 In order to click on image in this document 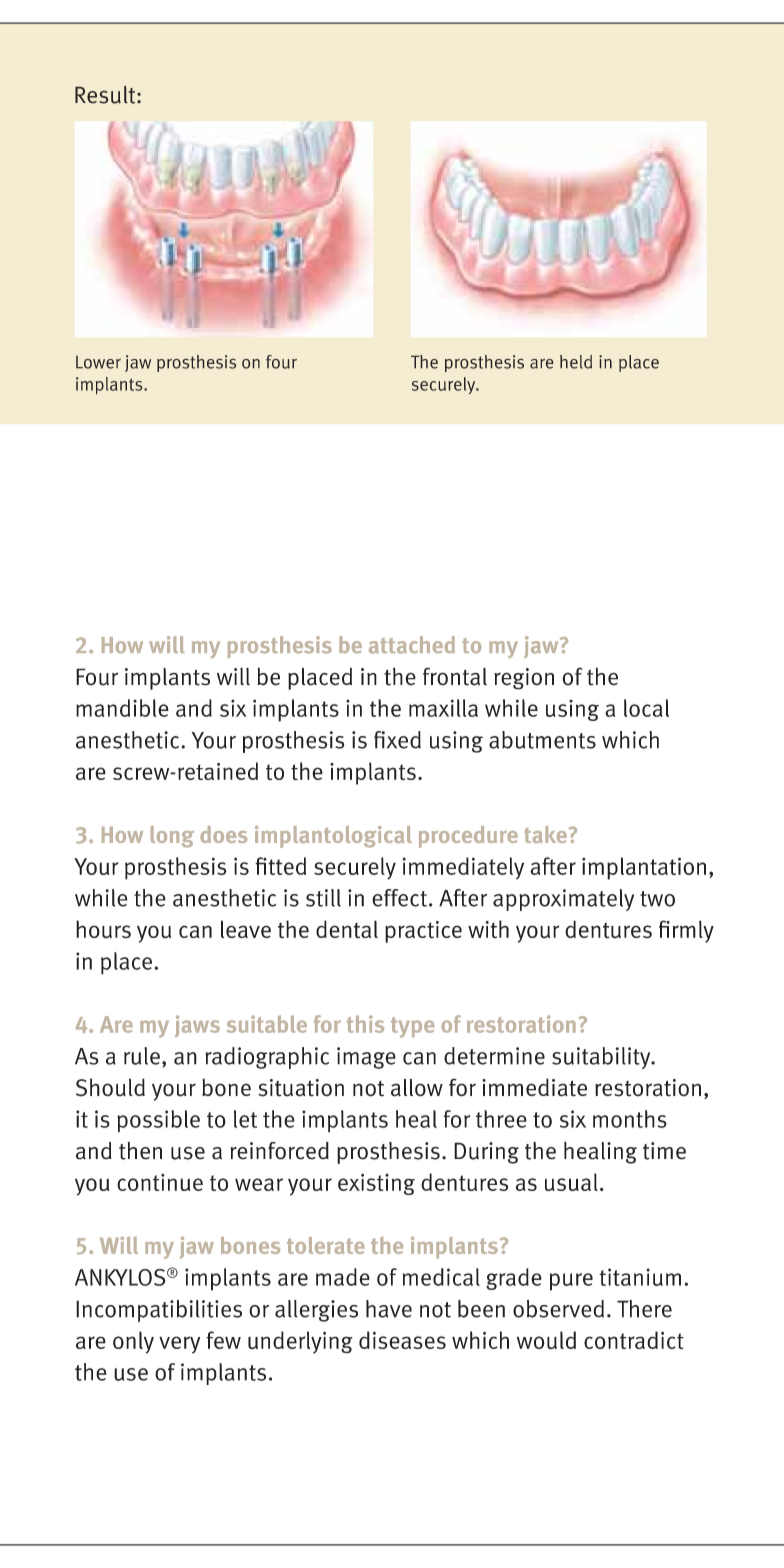, I will do `click(366, 1058)`.
